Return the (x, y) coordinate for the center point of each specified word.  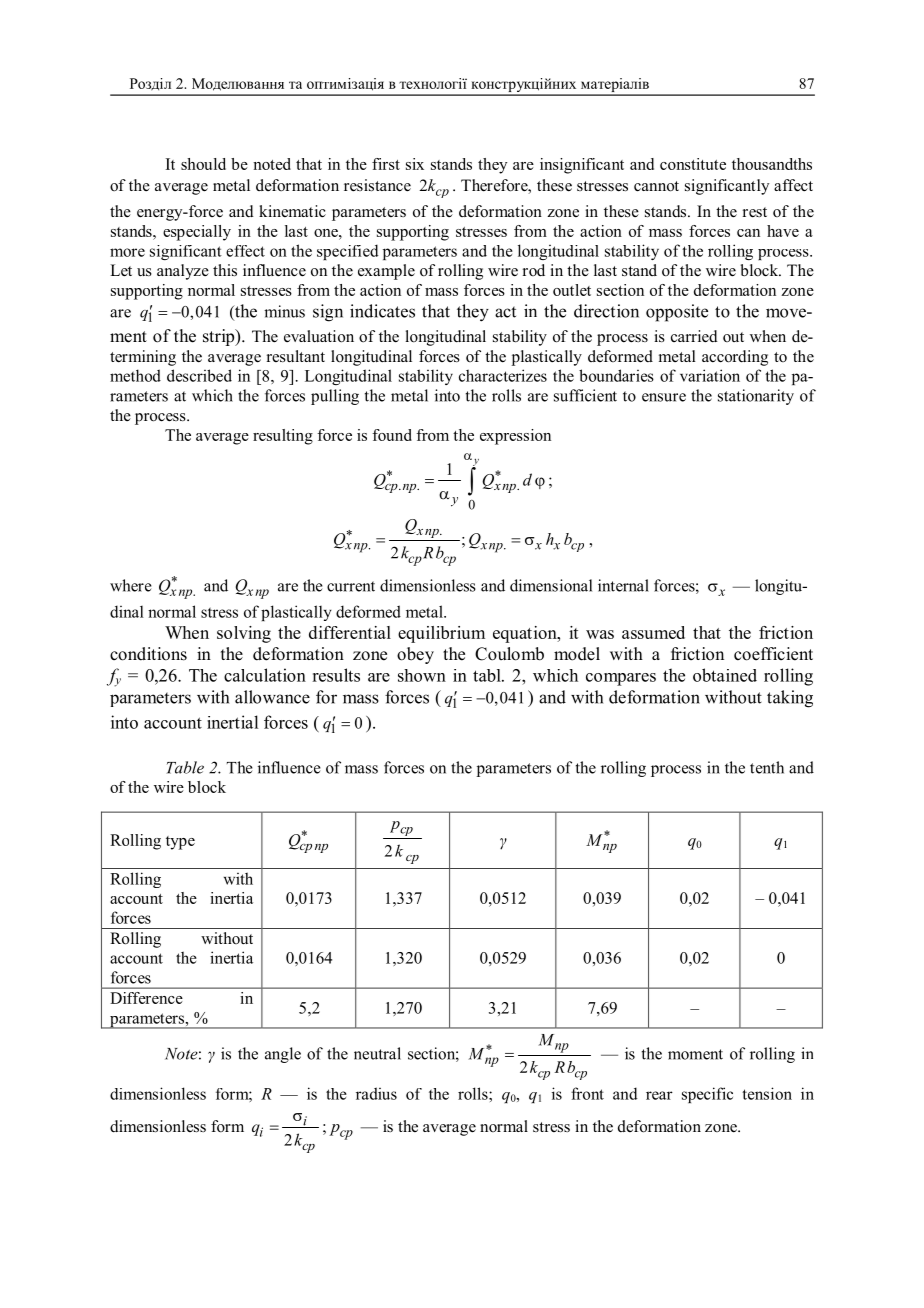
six (415, 164)
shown (422, 675)
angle (283, 1055)
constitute (693, 164)
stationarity (756, 397)
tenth (767, 767)
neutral (377, 1053)
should (203, 164)
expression (515, 437)
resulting (283, 437)
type (180, 843)
